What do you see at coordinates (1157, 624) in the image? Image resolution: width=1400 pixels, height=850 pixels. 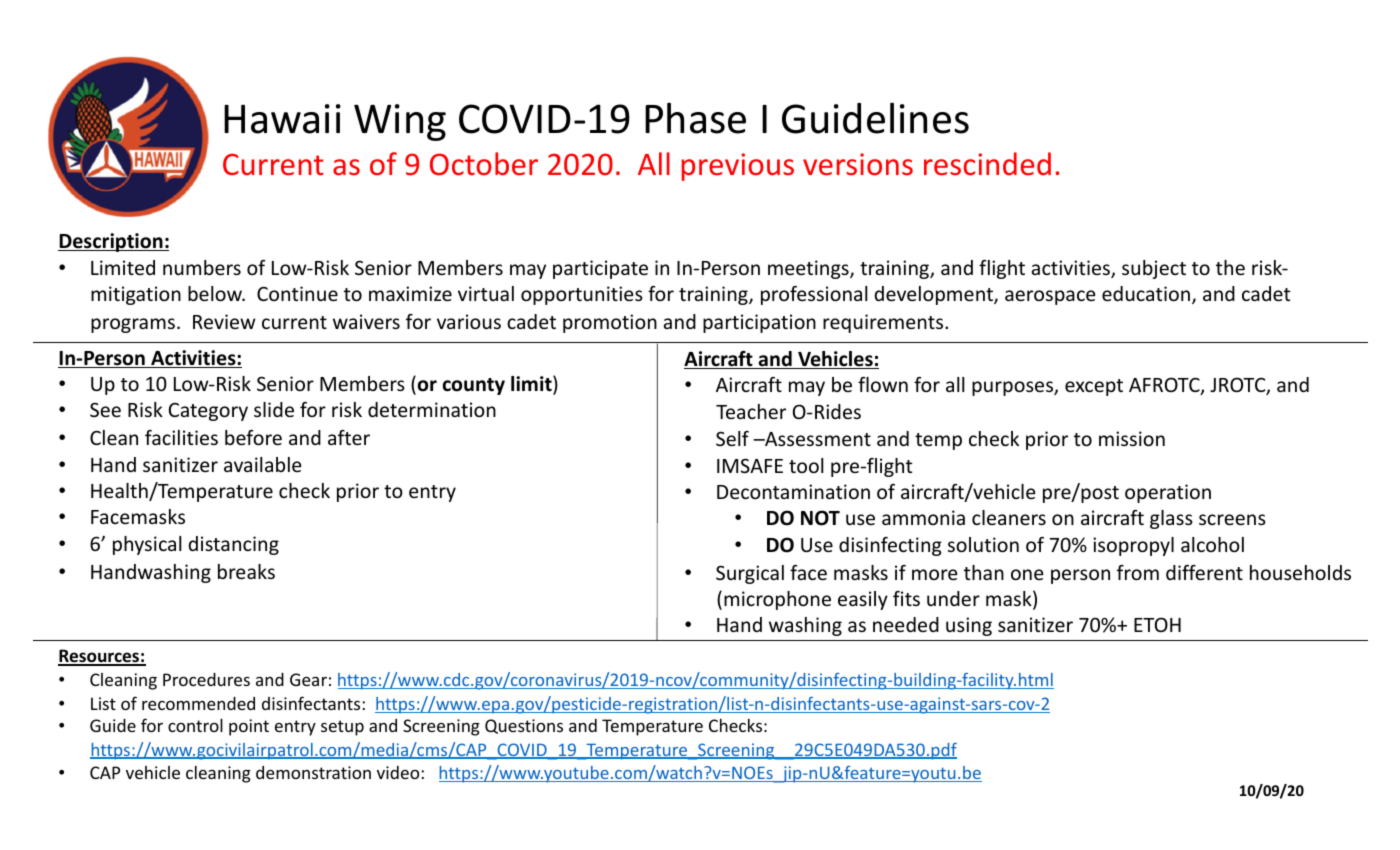 I see `ETOH` at bounding box center [1157, 624].
